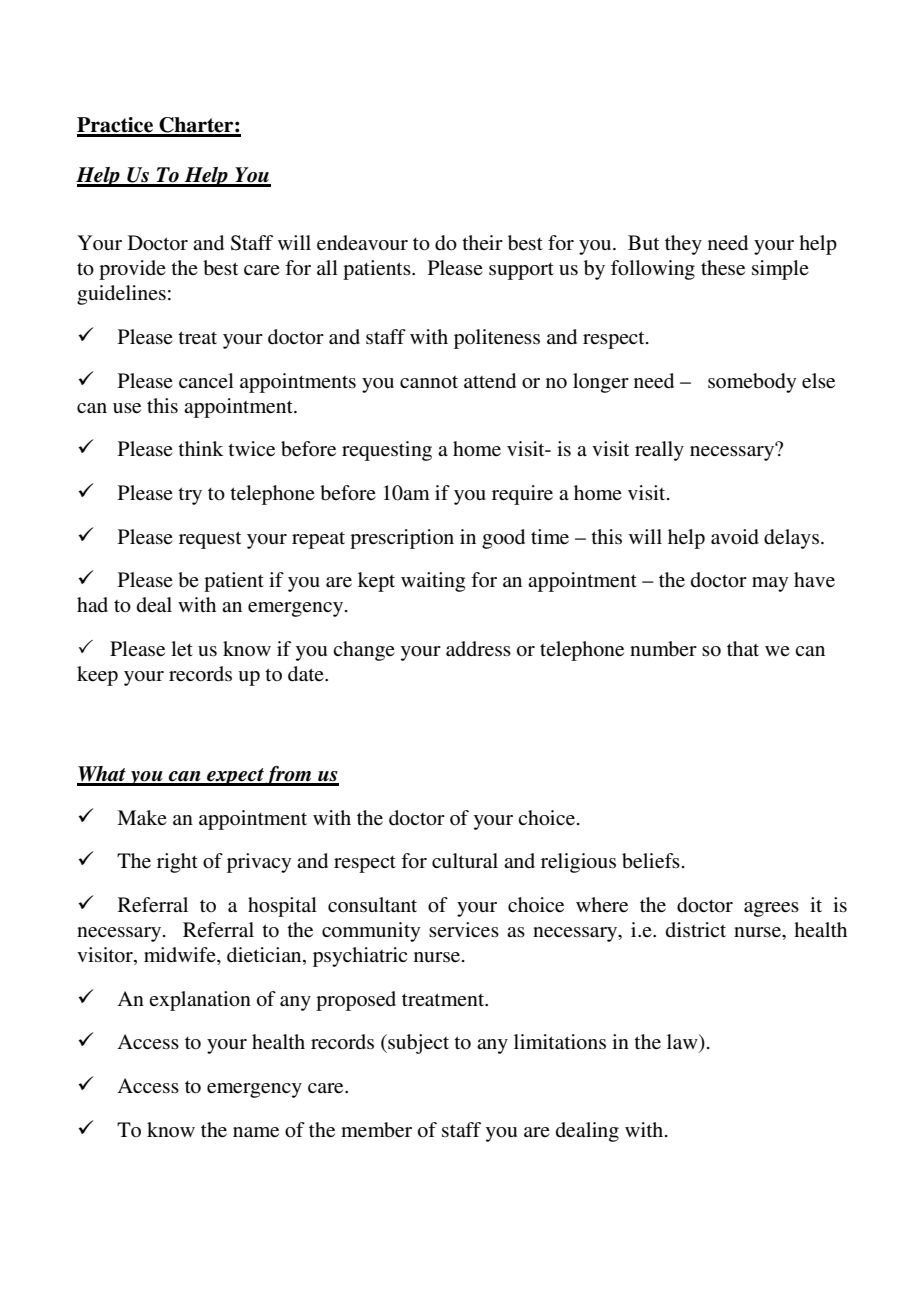  Describe the element at coordinates (177, 863) in the screenshot. I see `right` at that location.
